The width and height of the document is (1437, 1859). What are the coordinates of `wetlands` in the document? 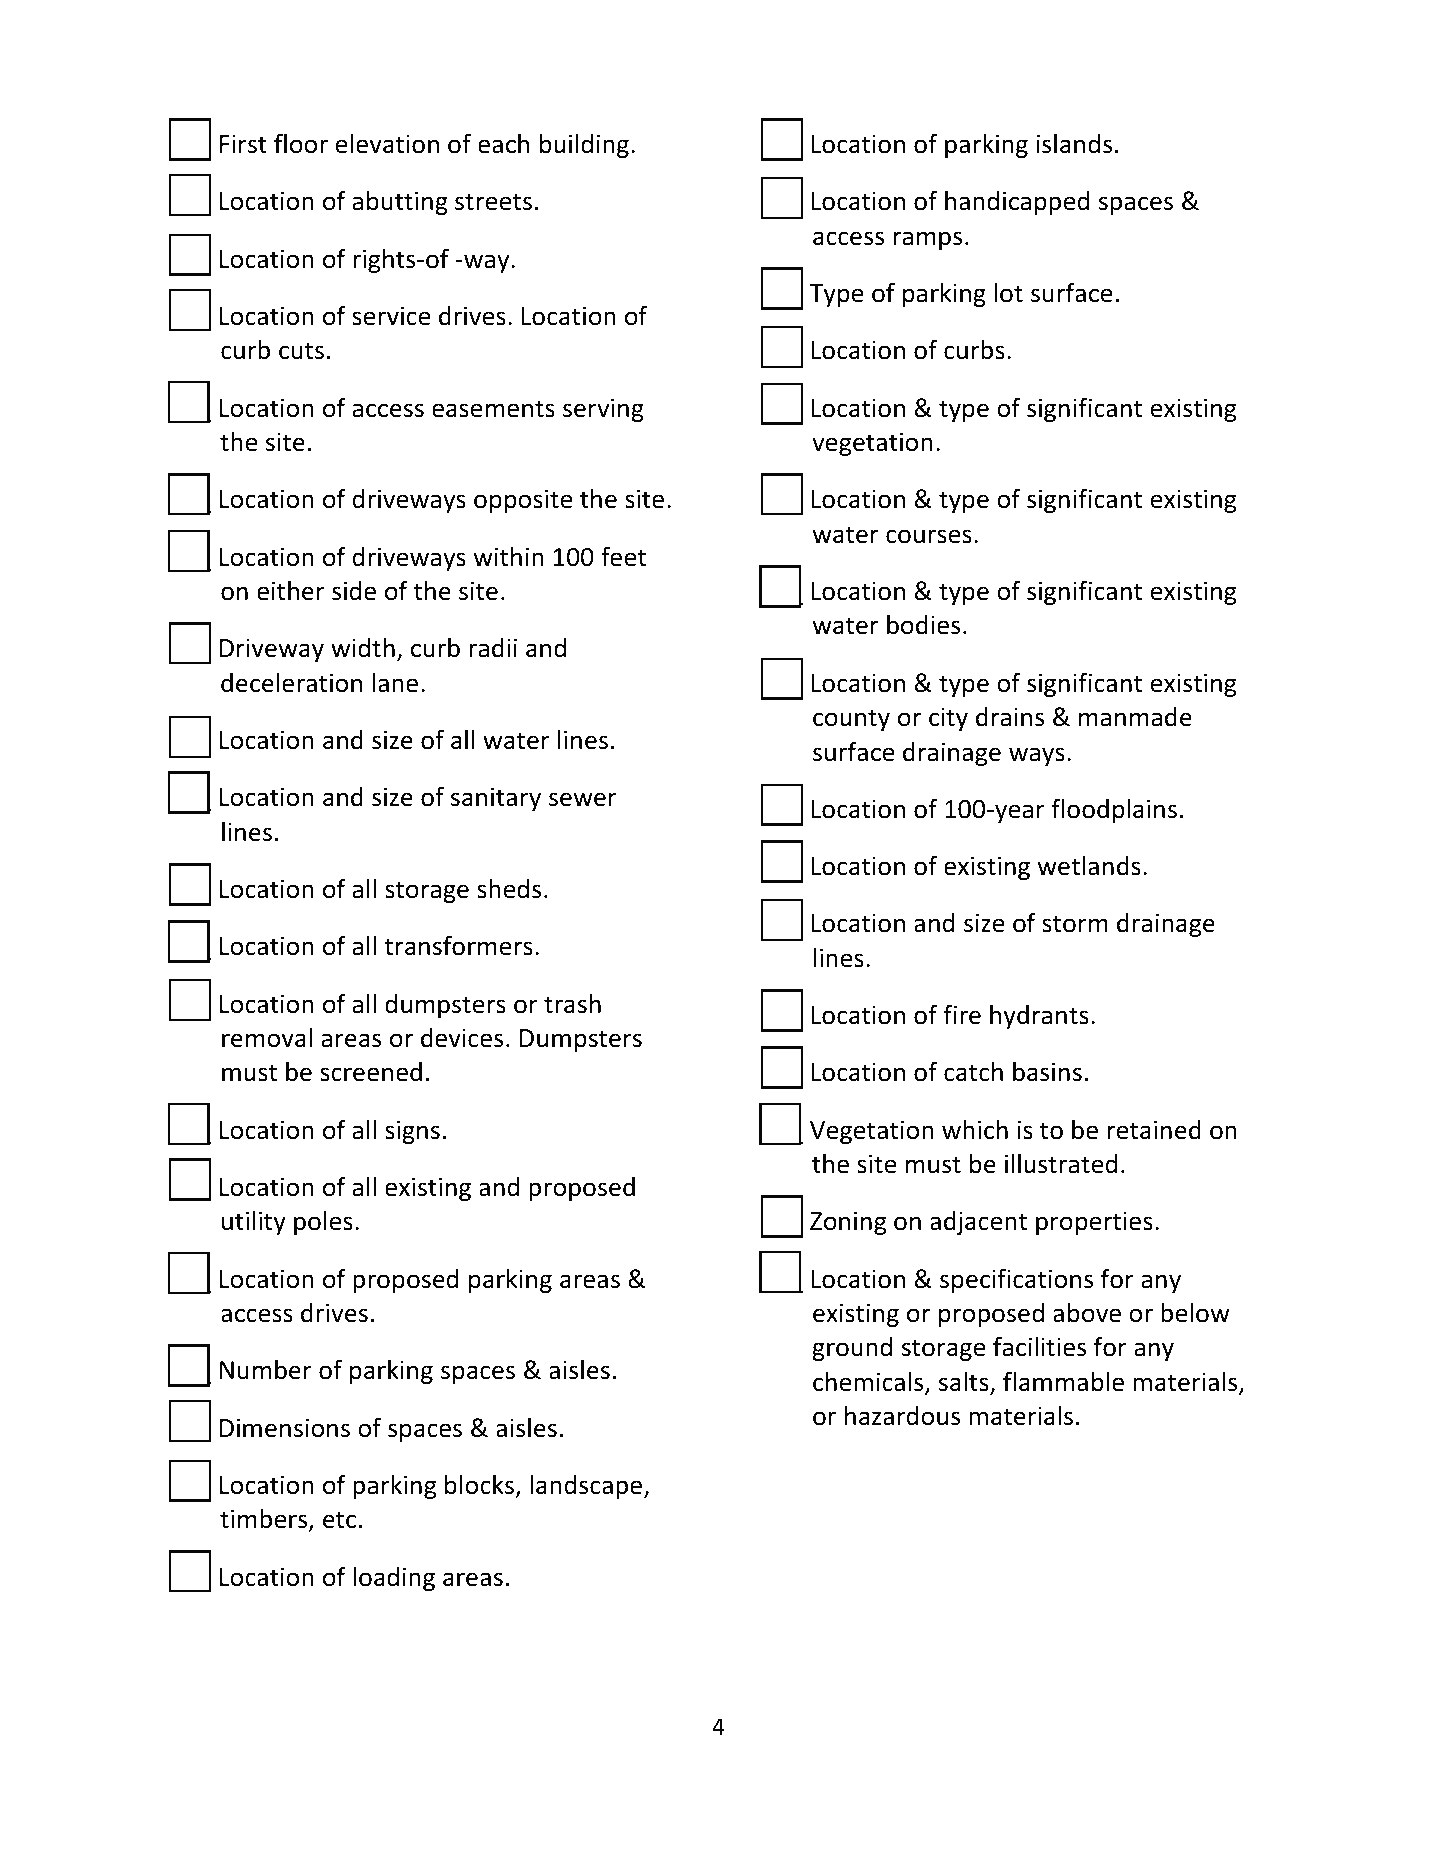 It's located at (1089, 866).
